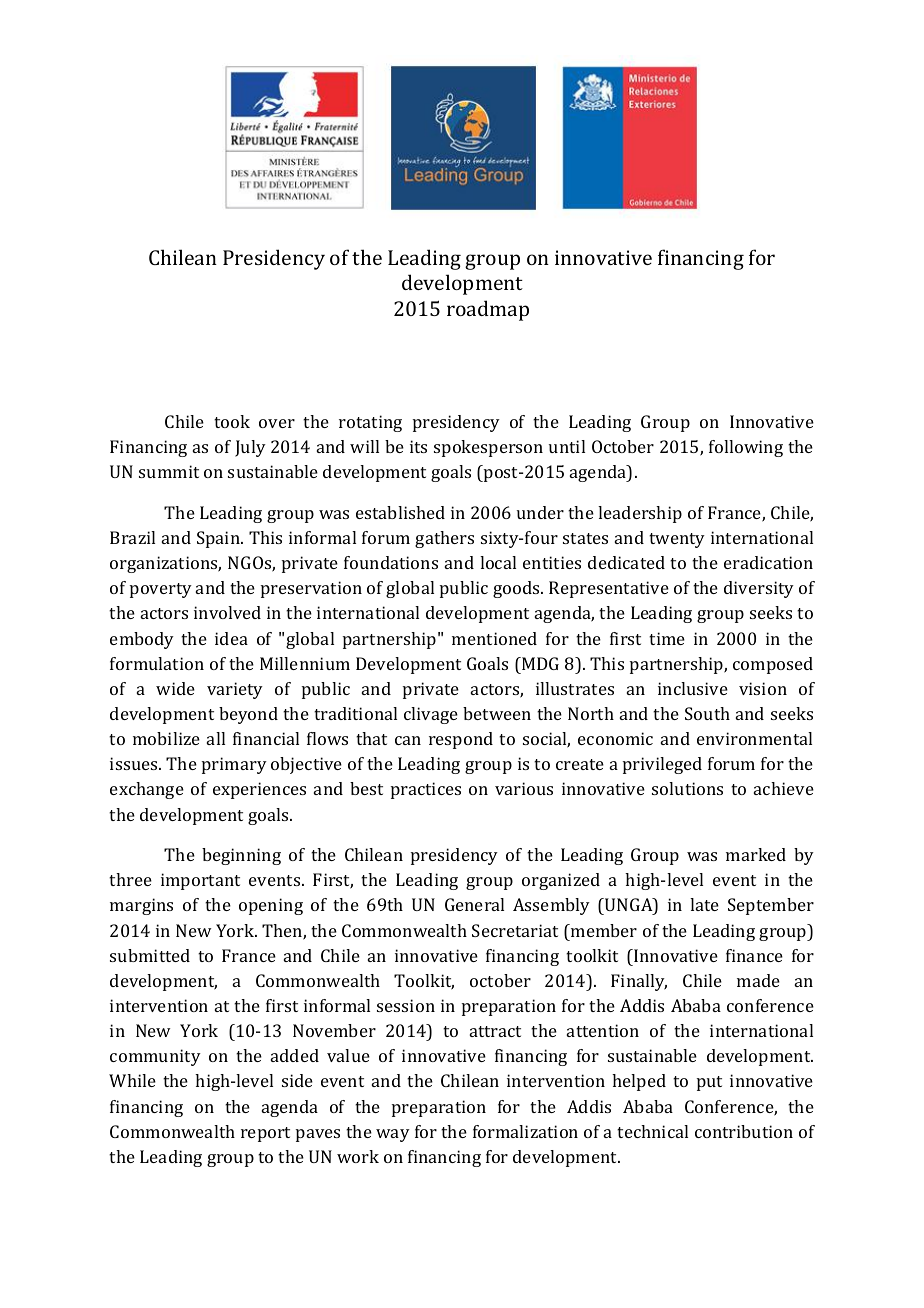 Image resolution: width=924 pixels, height=1308 pixels. Describe the element at coordinates (746, 448) in the image. I see `following` at that location.
